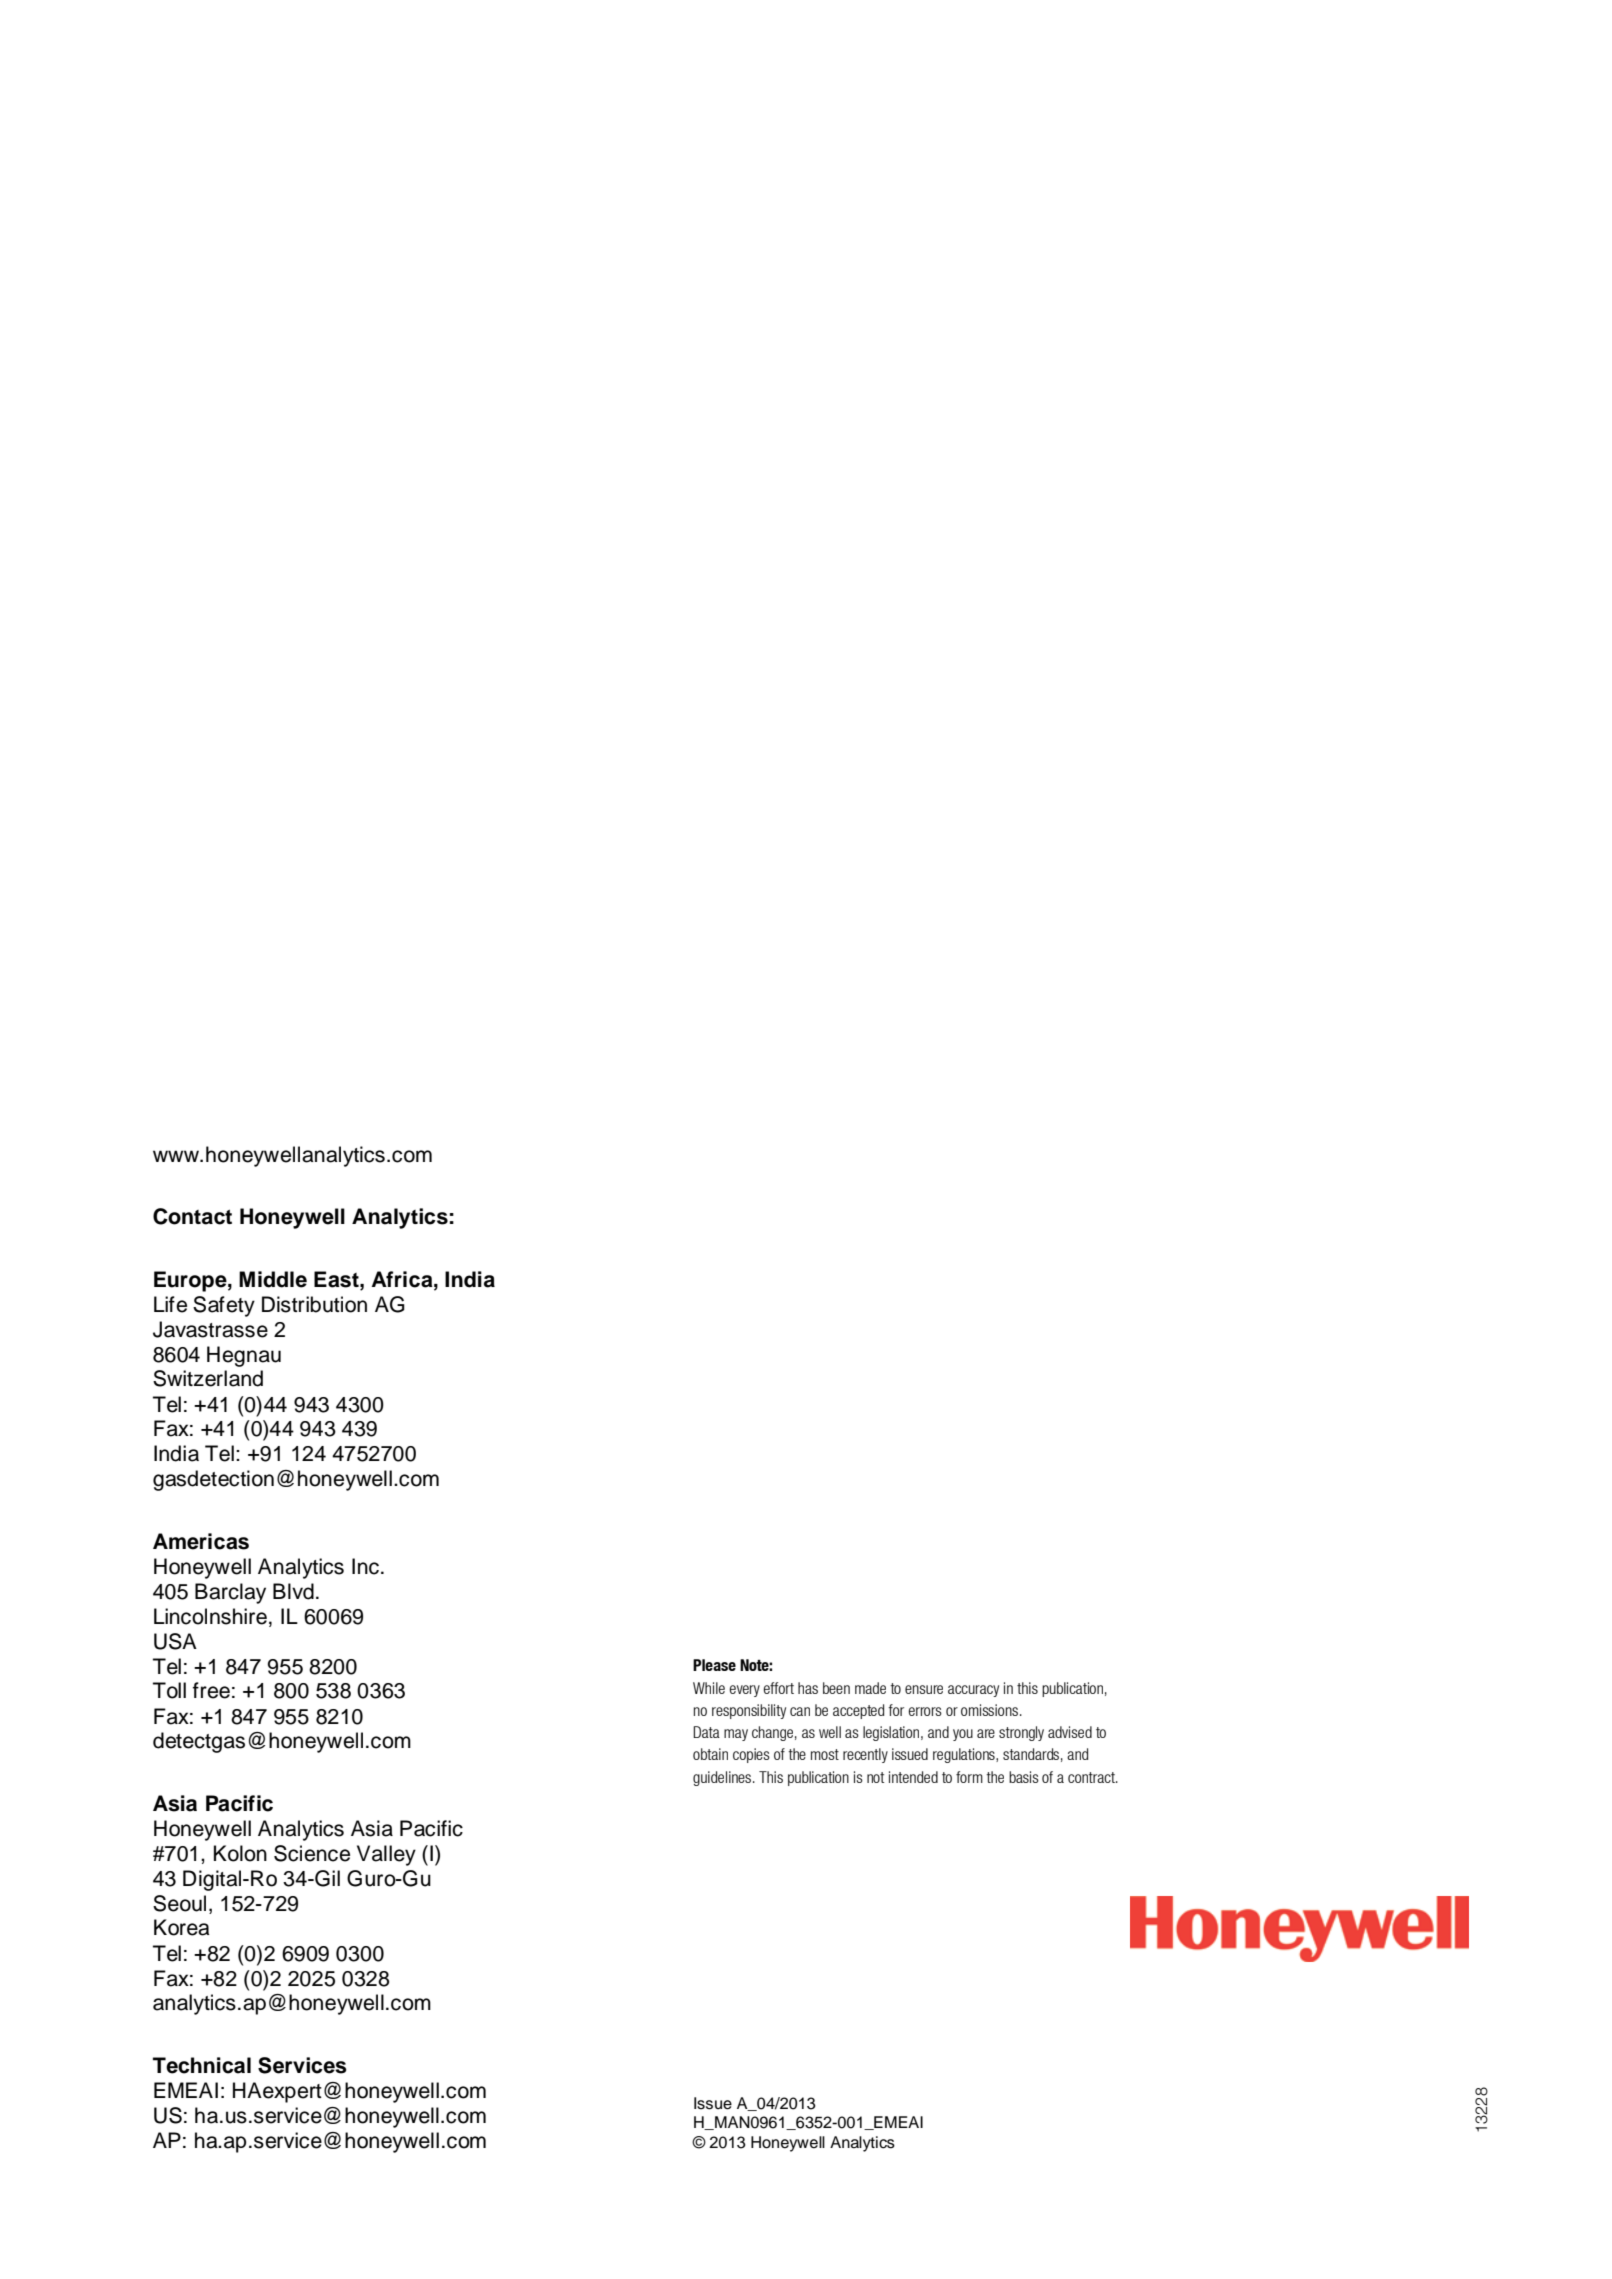 This screenshot has height=2279, width=1612. Describe the element at coordinates (714, 1665) in the screenshot. I see `Please` at that location.
